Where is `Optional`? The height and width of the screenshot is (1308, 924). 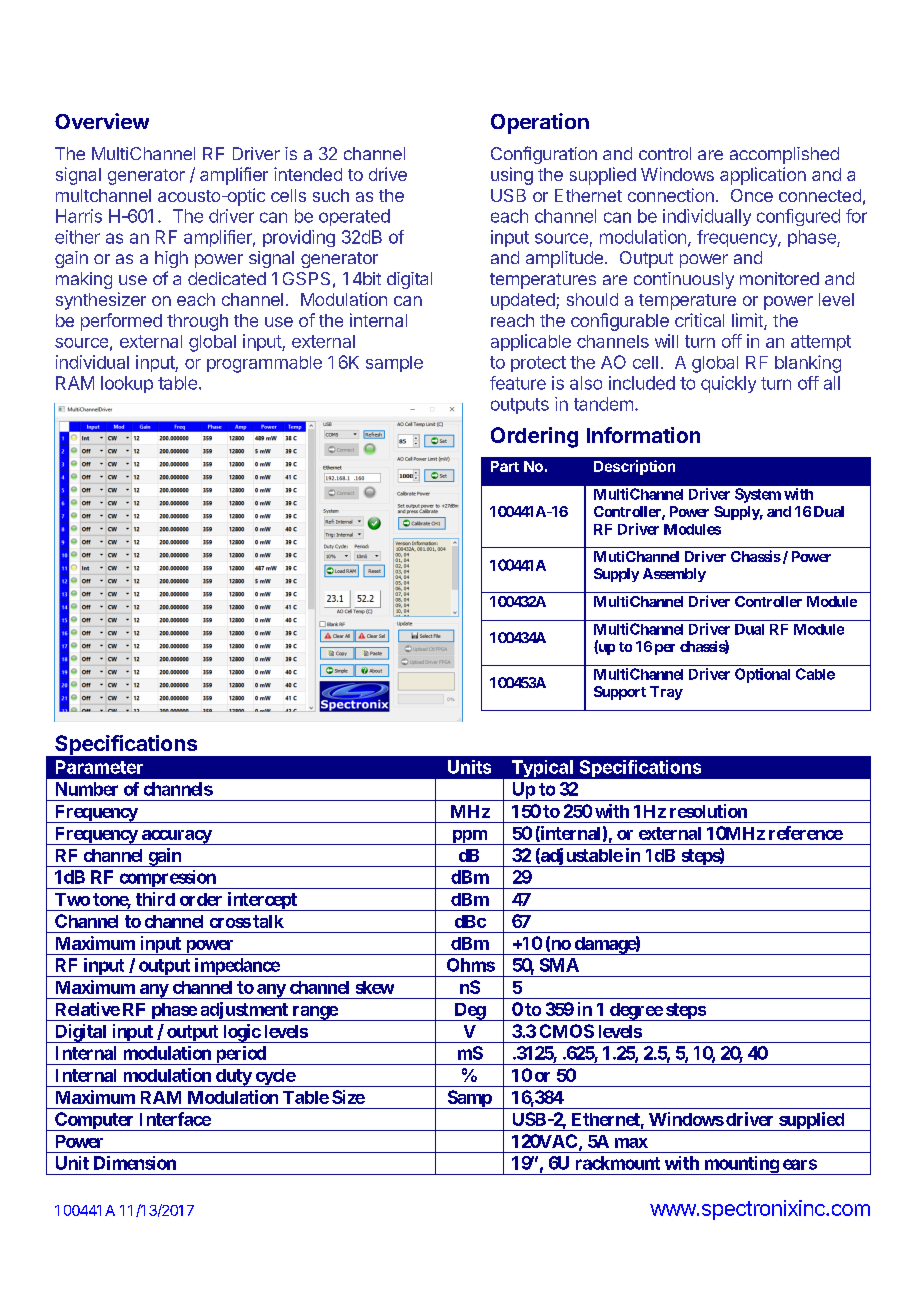 Optional is located at coordinates (762, 675).
